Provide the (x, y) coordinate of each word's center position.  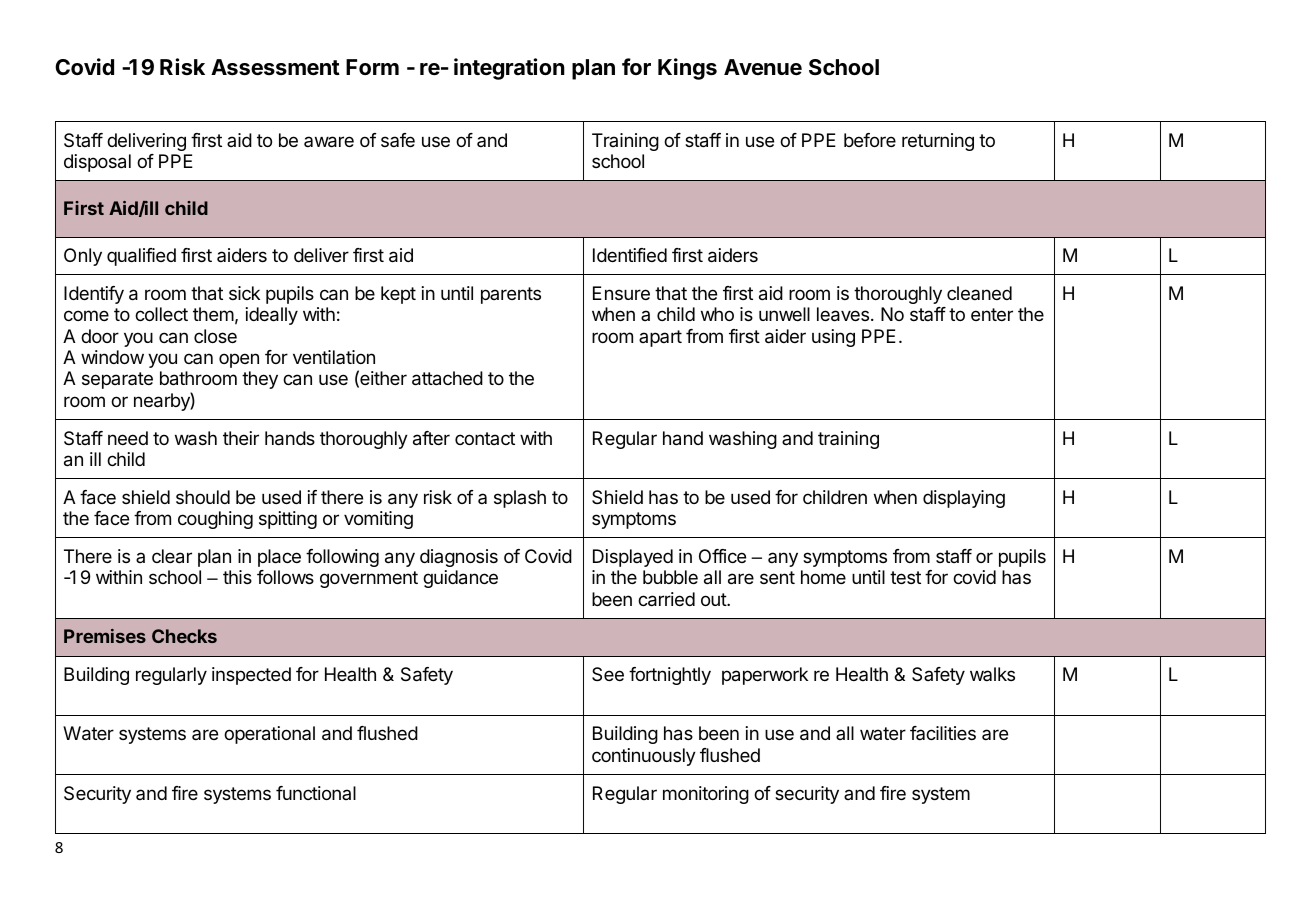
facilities (943, 733)
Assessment (275, 67)
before (870, 140)
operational (269, 735)
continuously (644, 757)
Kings (687, 69)
